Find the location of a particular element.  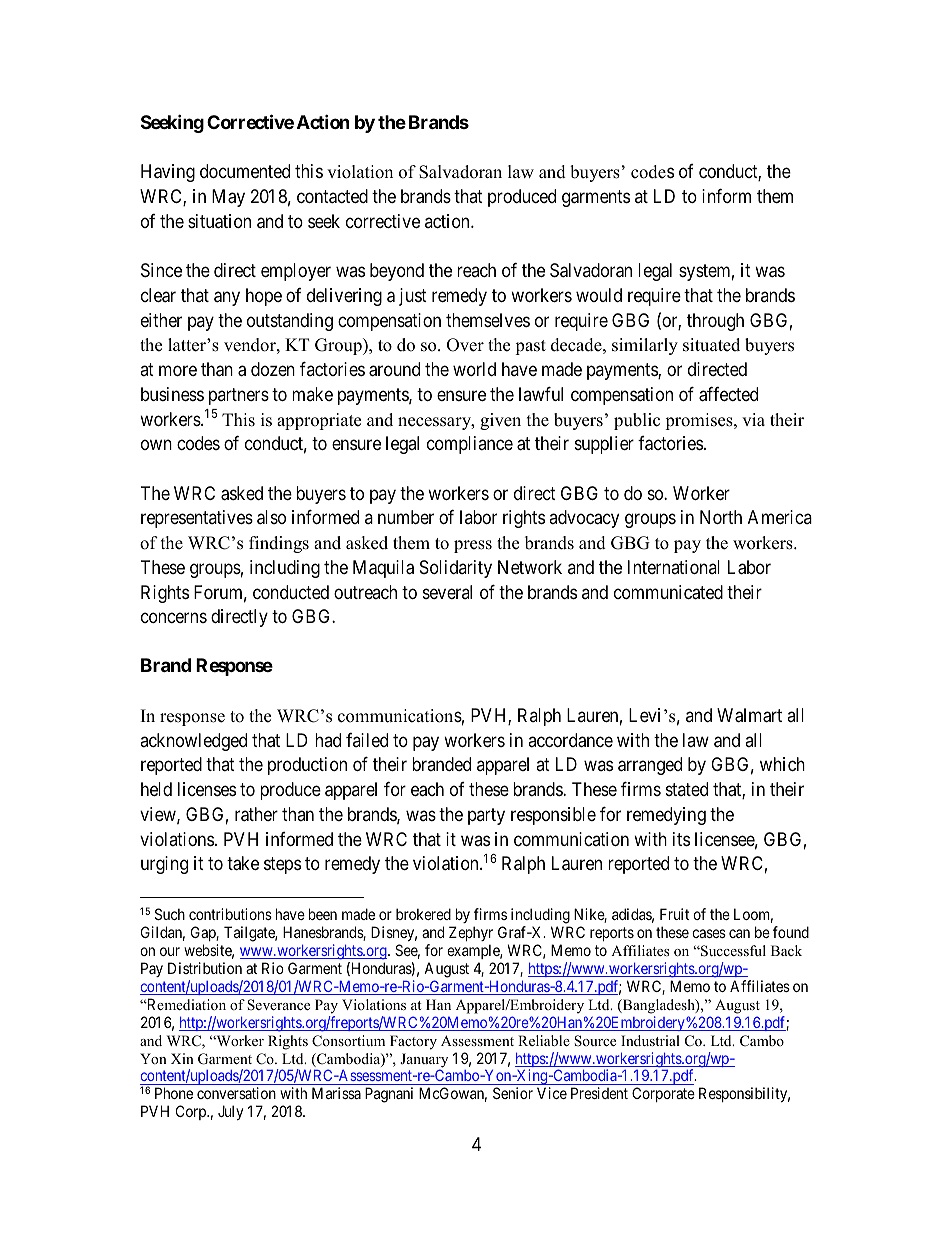

beyond is located at coordinates (397, 272).
